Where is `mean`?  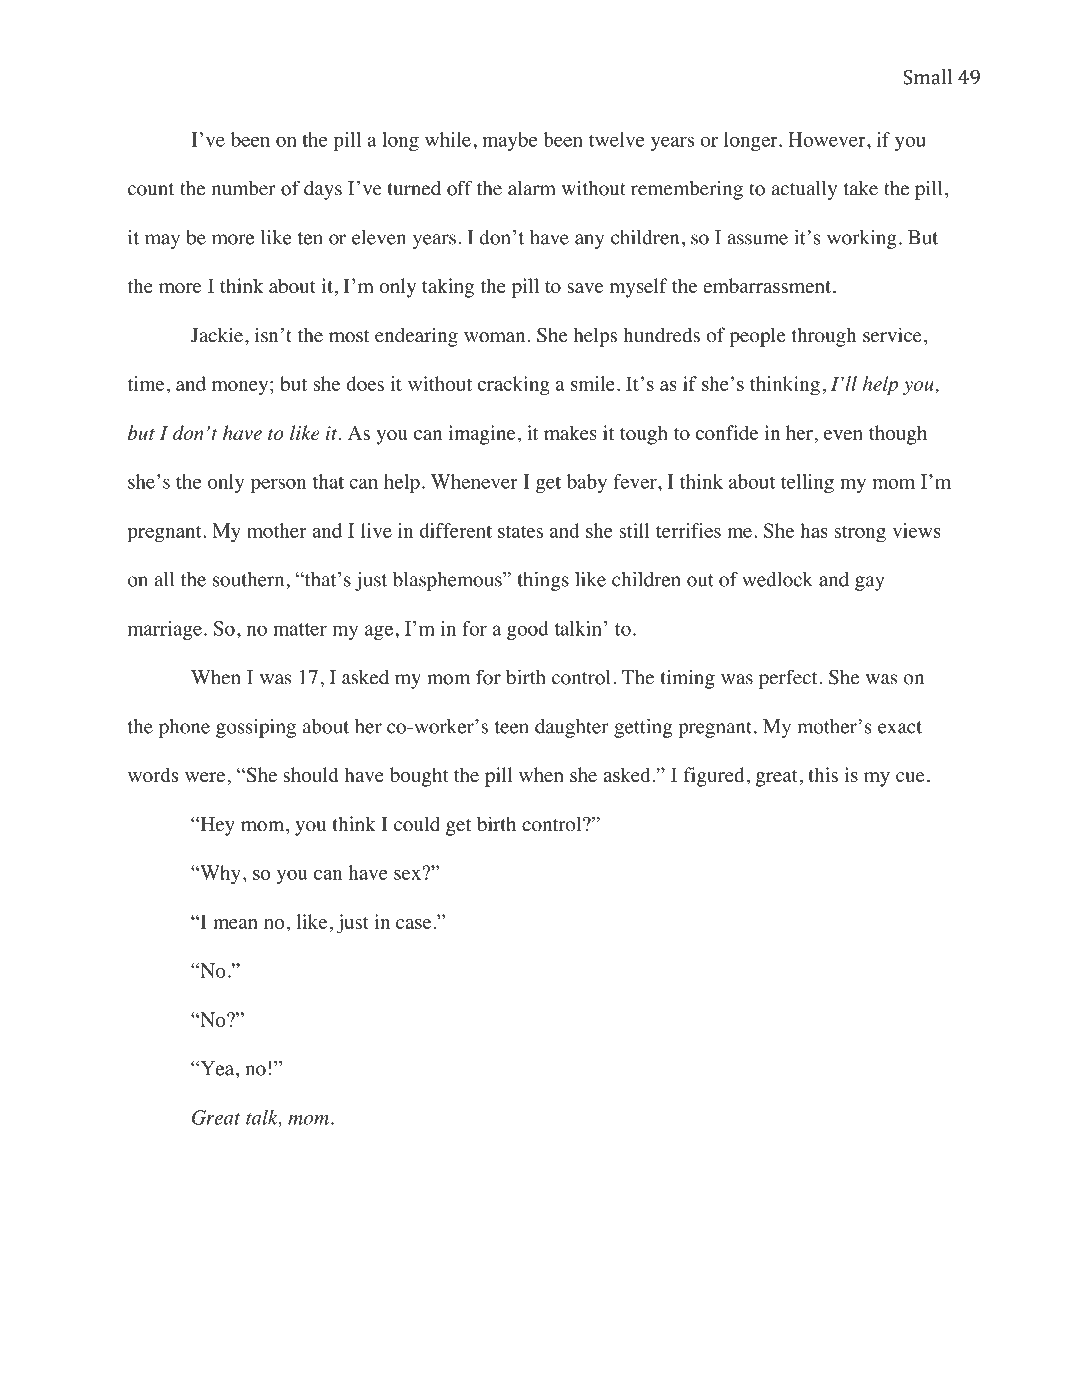
mean is located at coordinates (235, 924).
